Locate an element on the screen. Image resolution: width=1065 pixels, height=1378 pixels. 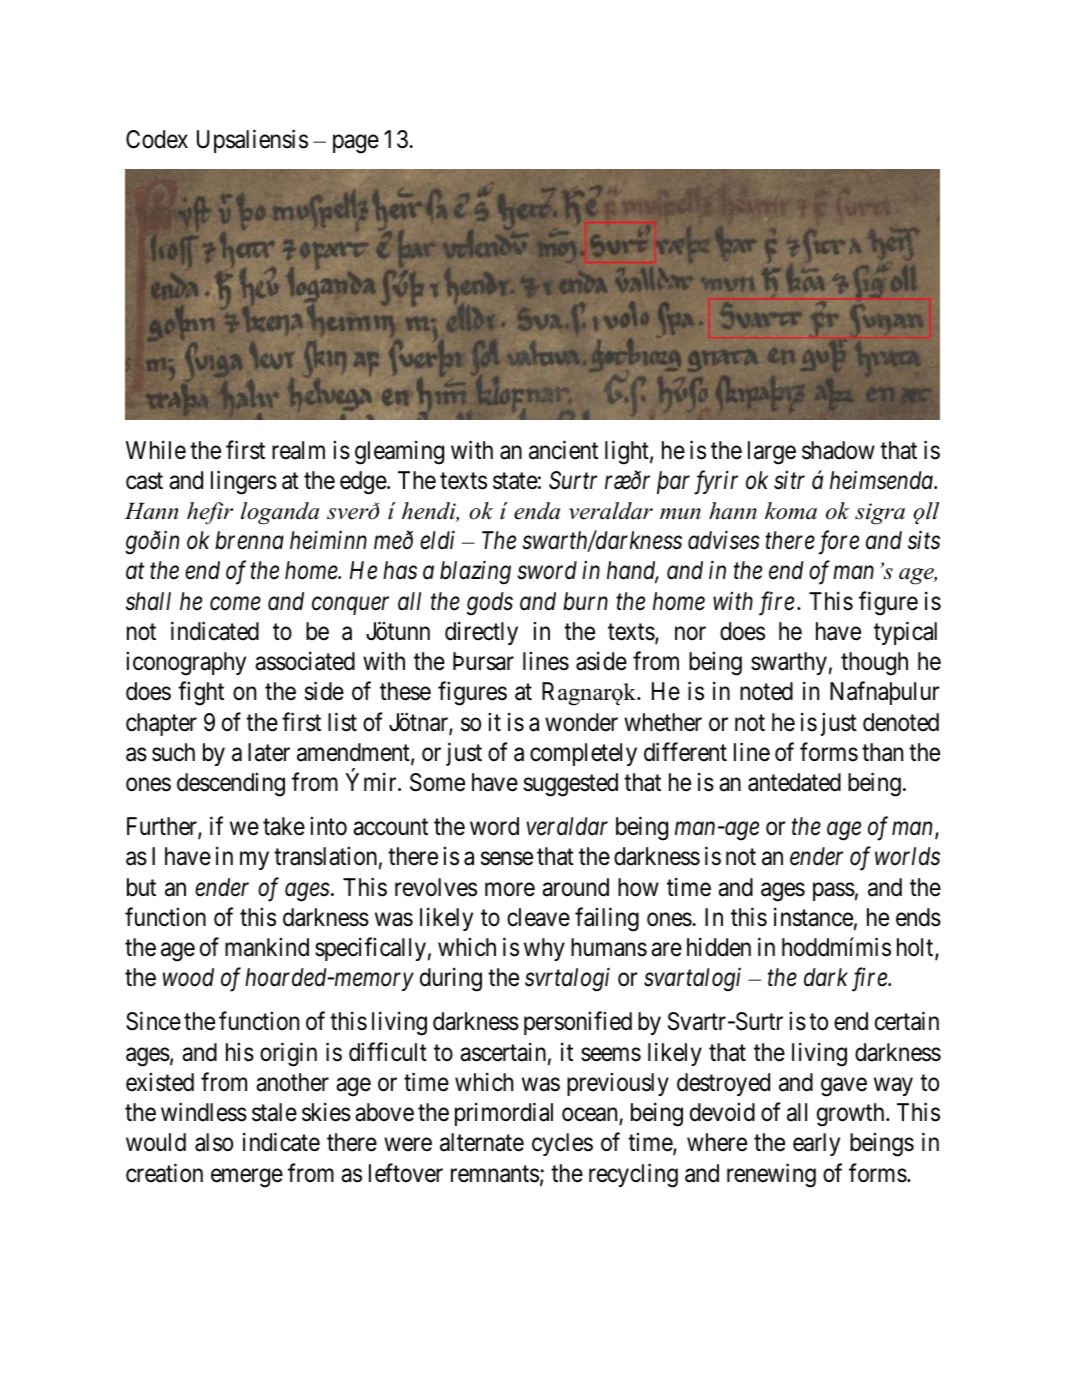
cycles is located at coordinates (562, 1144).
